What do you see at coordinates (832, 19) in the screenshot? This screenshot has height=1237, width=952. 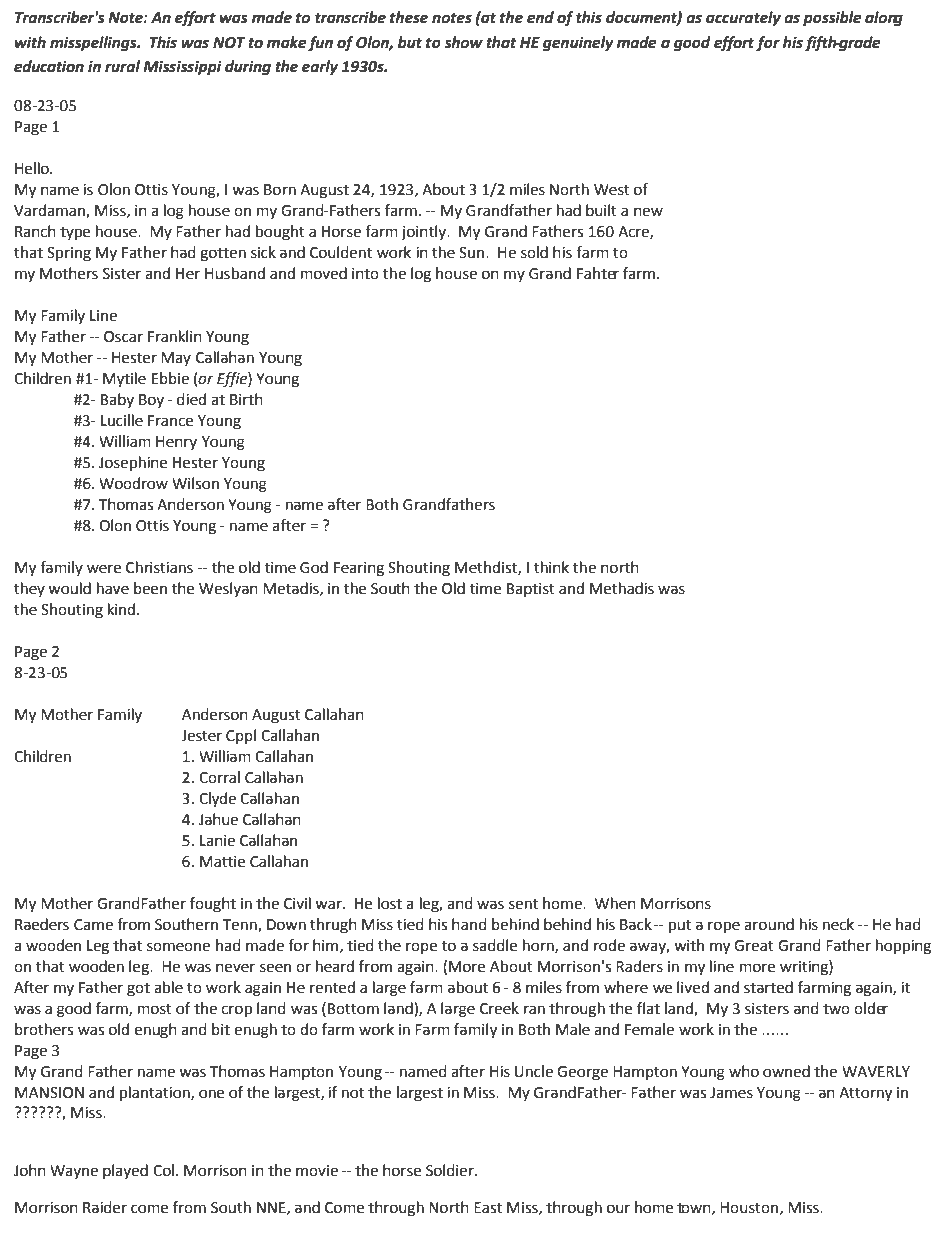 I see `possible` at bounding box center [832, 19].
